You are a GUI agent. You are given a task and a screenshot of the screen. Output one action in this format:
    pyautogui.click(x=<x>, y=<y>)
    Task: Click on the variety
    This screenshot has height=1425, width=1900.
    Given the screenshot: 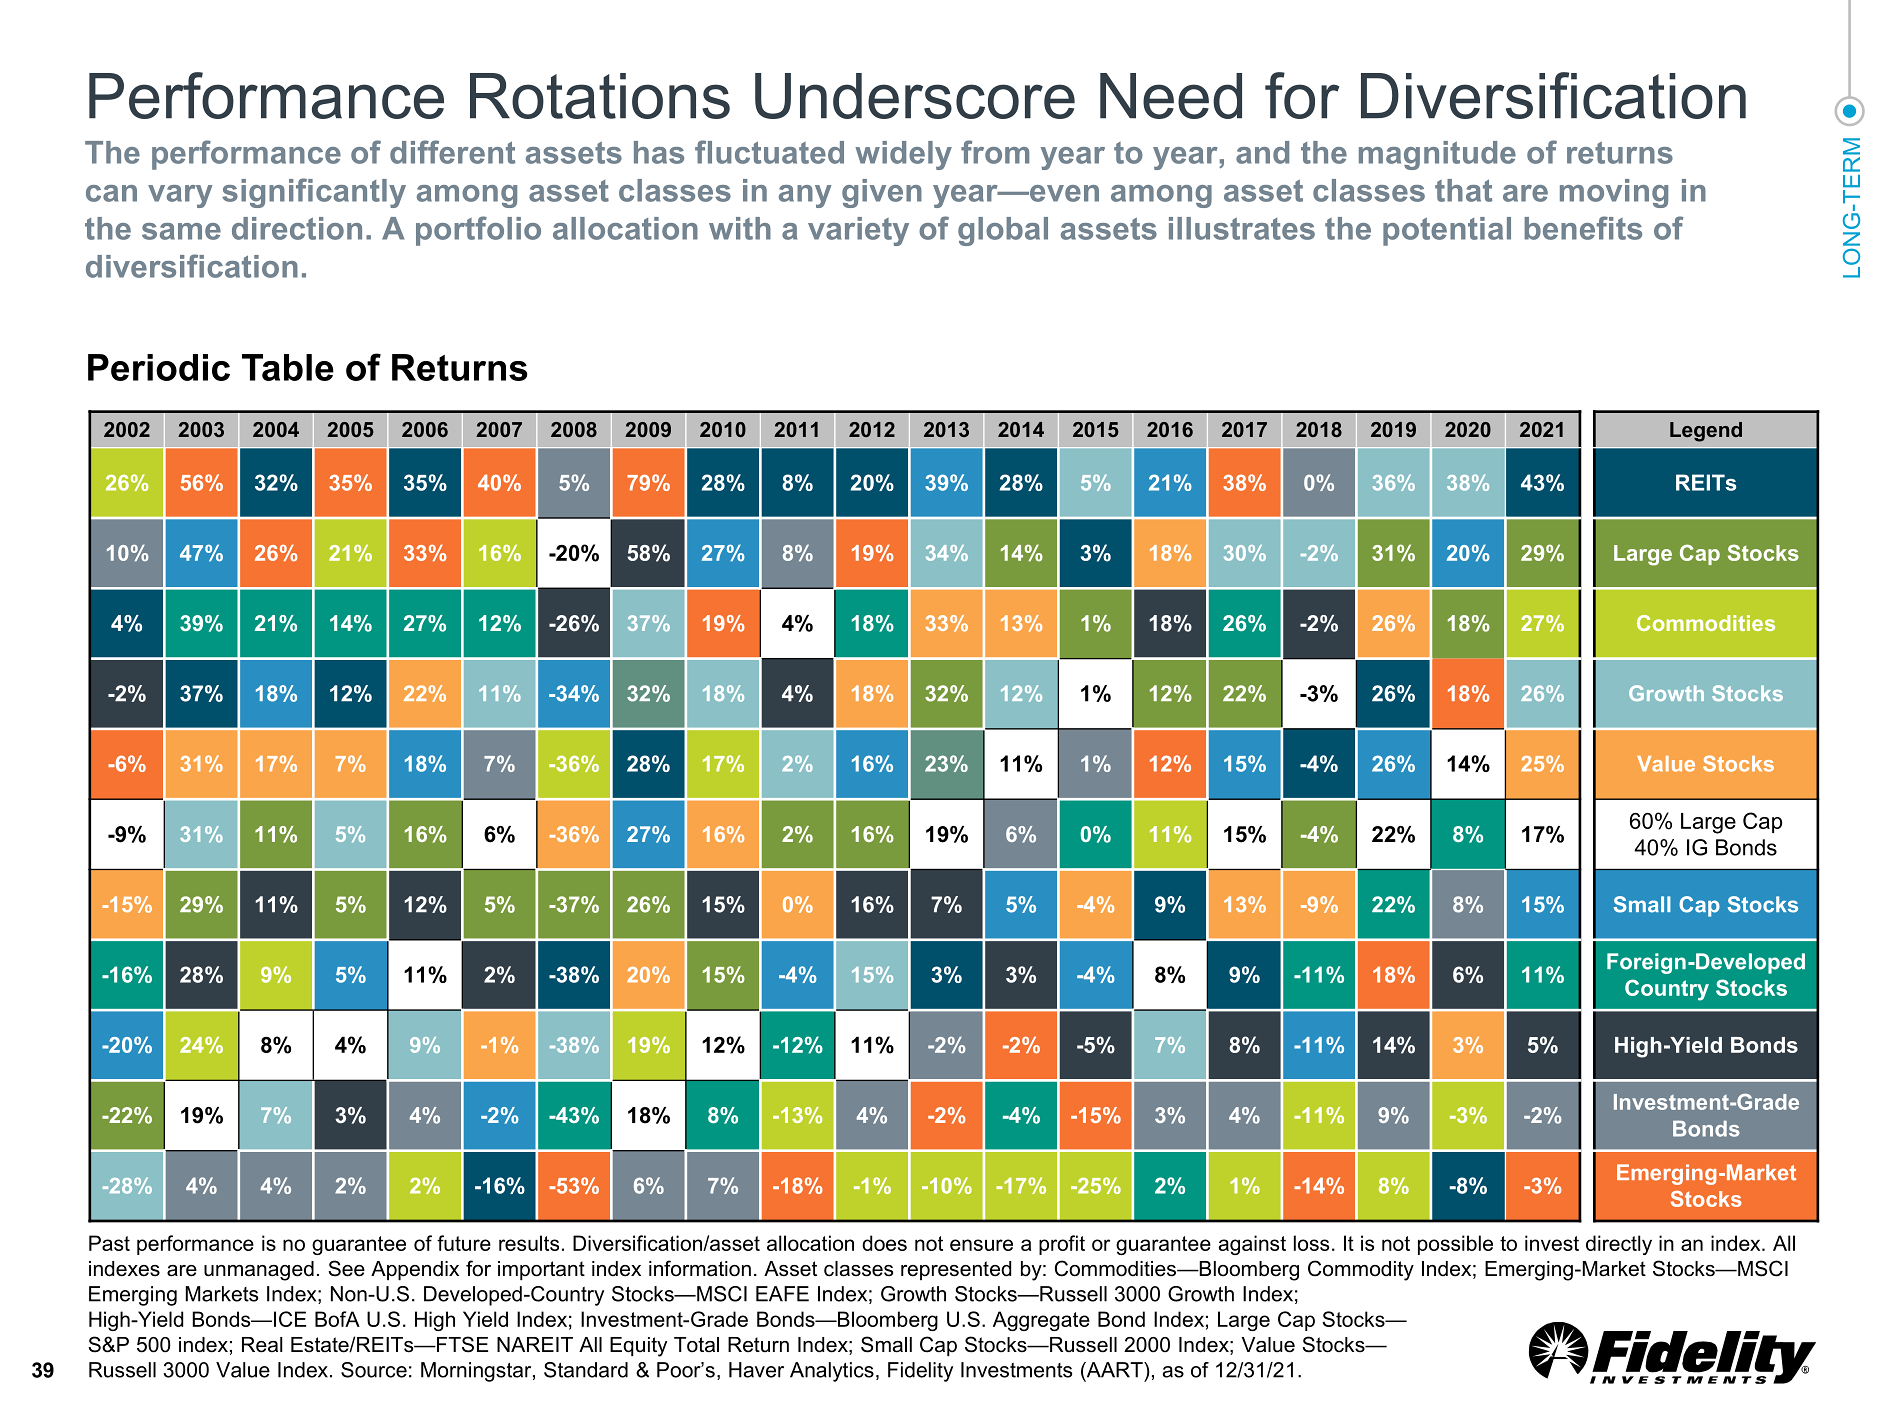 What is the action you would take?
    pyautogui.click(x=858, y=231)
